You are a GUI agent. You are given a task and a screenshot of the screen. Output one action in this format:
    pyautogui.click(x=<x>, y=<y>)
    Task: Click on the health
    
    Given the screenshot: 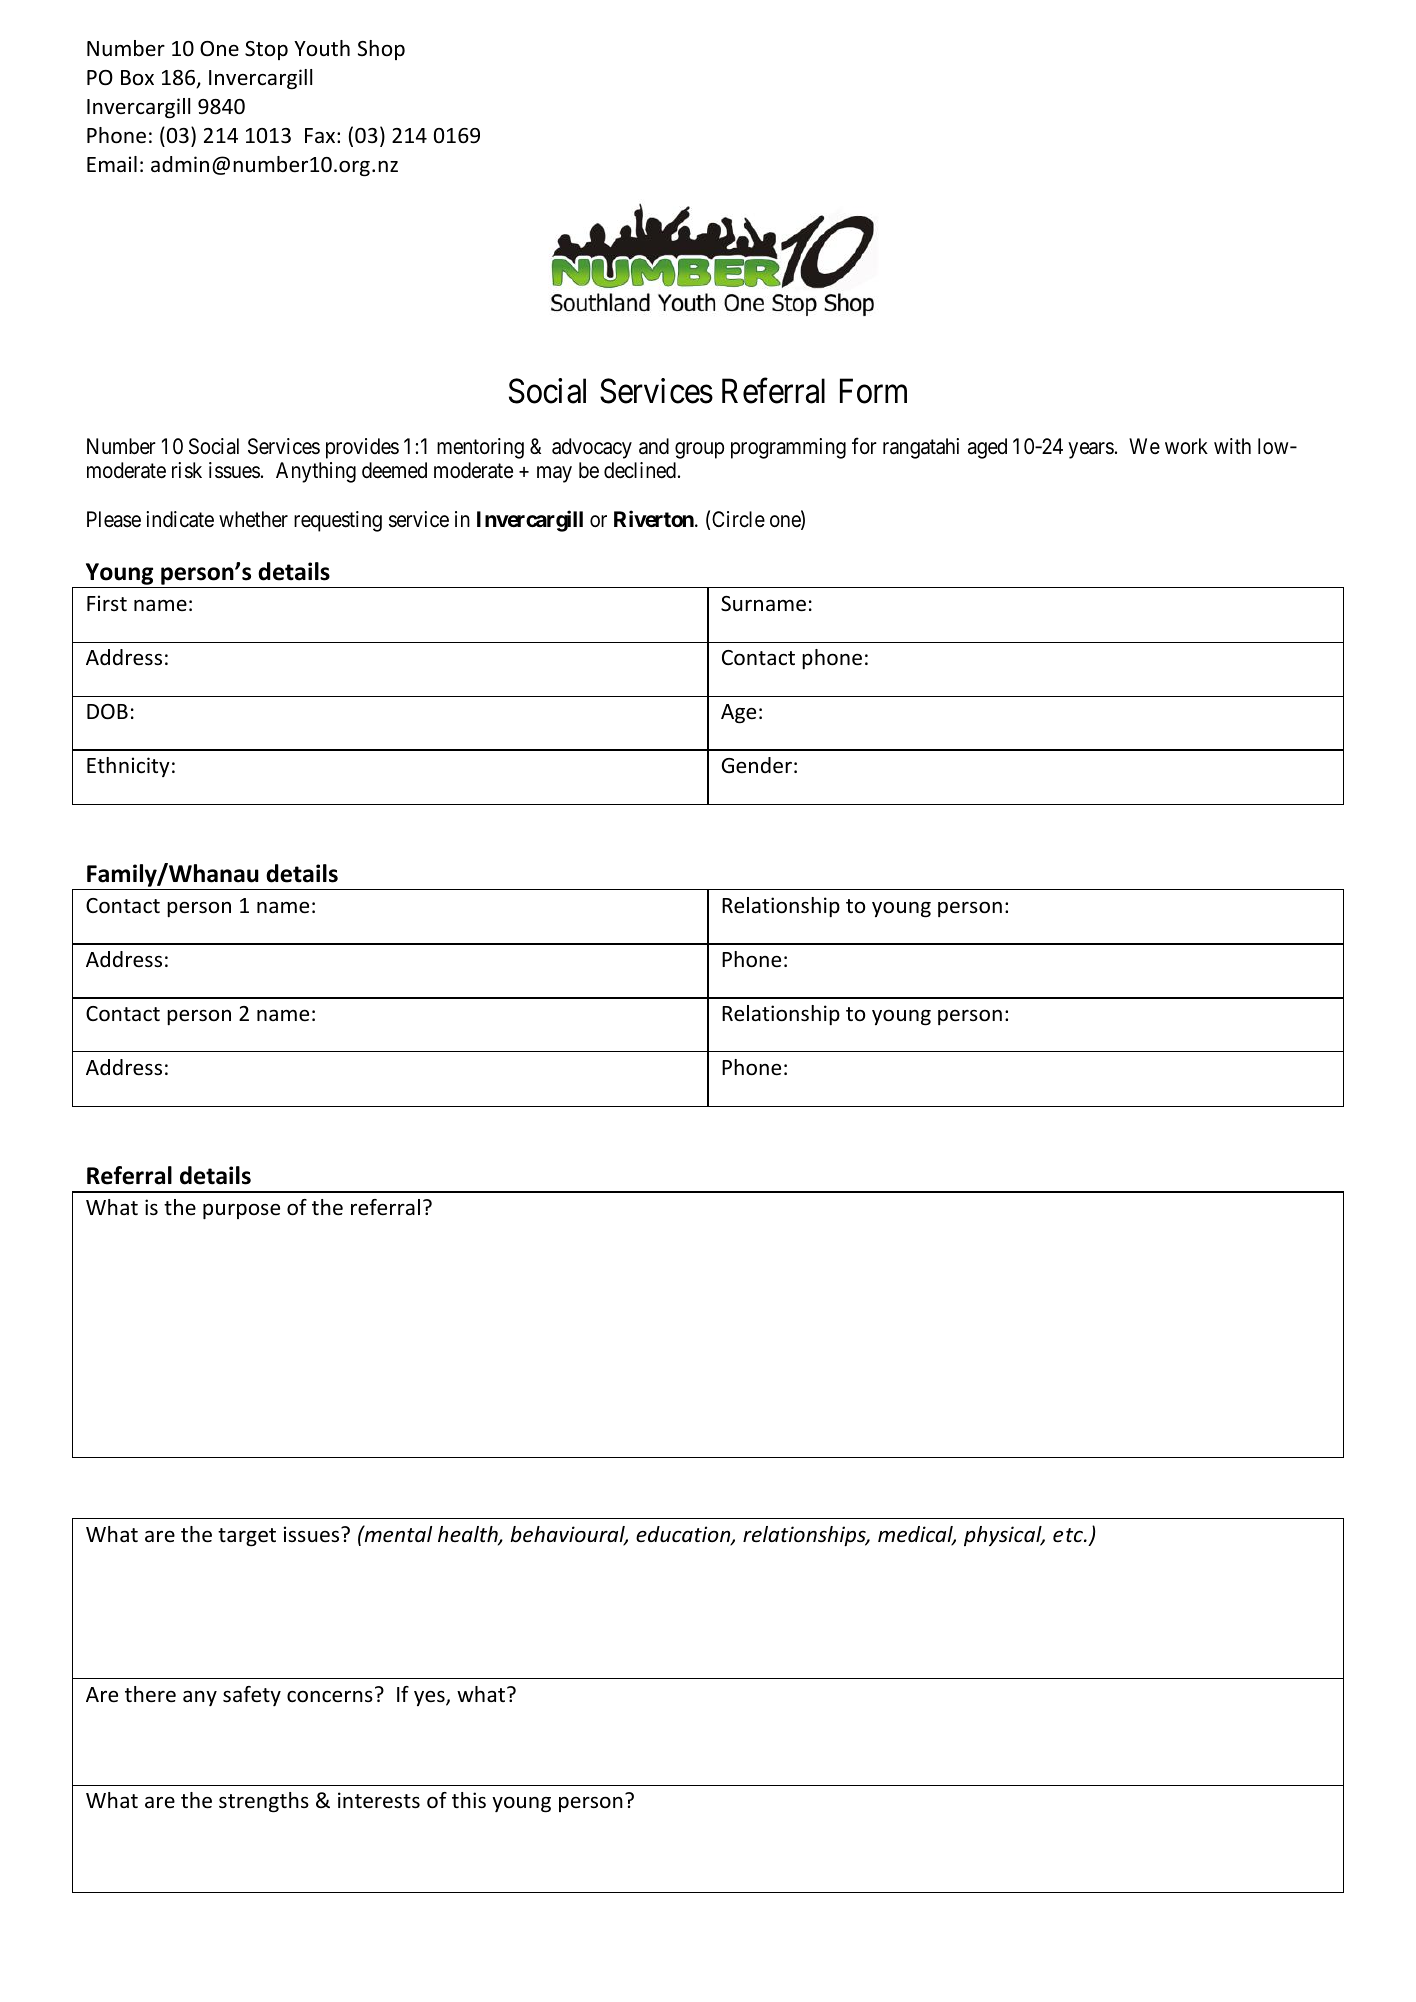 What is the action you would take?
    pyautogui.click(x=469, y=1535)
